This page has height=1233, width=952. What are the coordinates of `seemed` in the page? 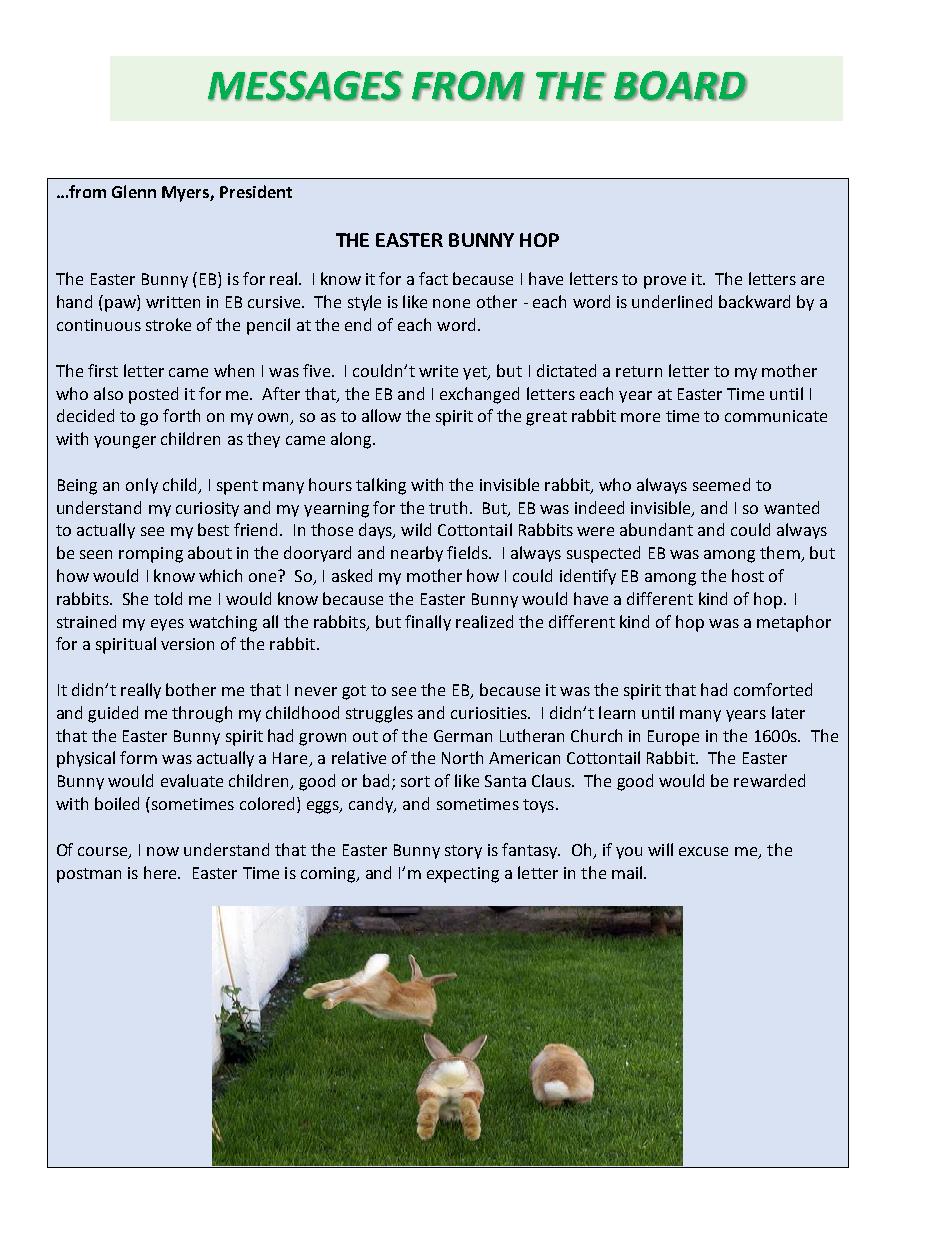 It's located at (721, 484).
